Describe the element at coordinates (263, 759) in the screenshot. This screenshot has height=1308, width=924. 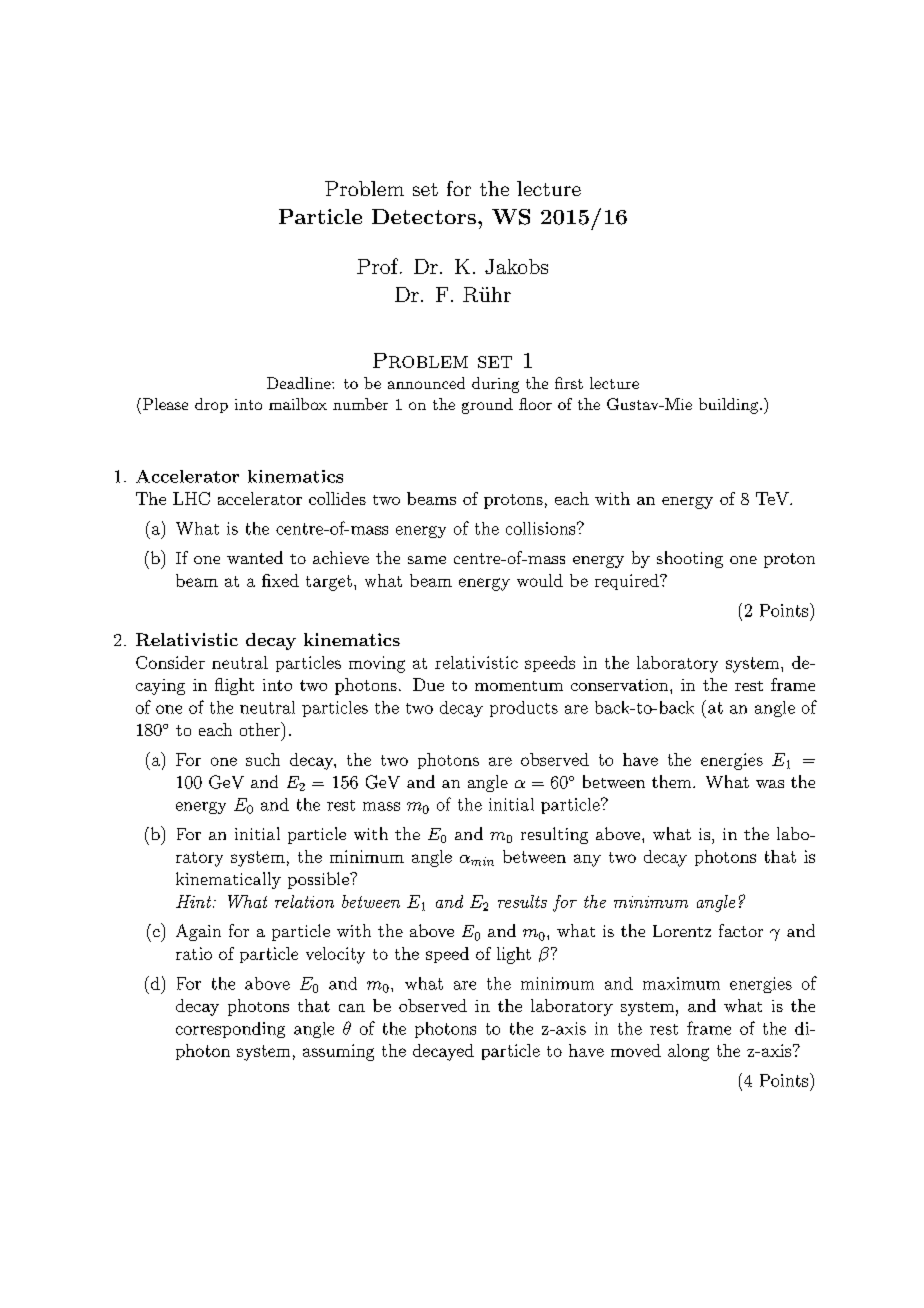
I see `such` at that location.
